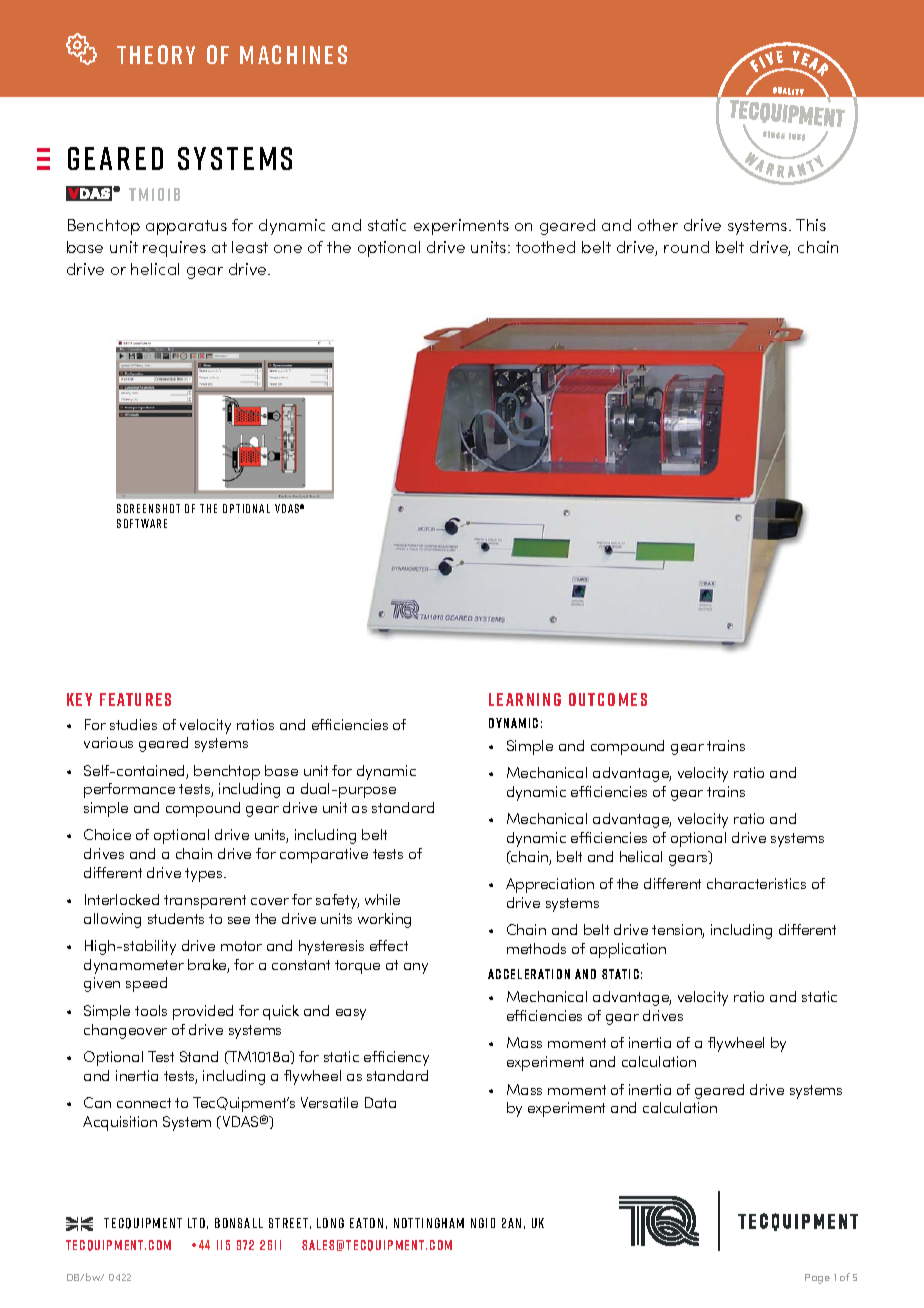  Describe the element at coordinates (756, 883) in the image. I see `characteristics` at that location.
